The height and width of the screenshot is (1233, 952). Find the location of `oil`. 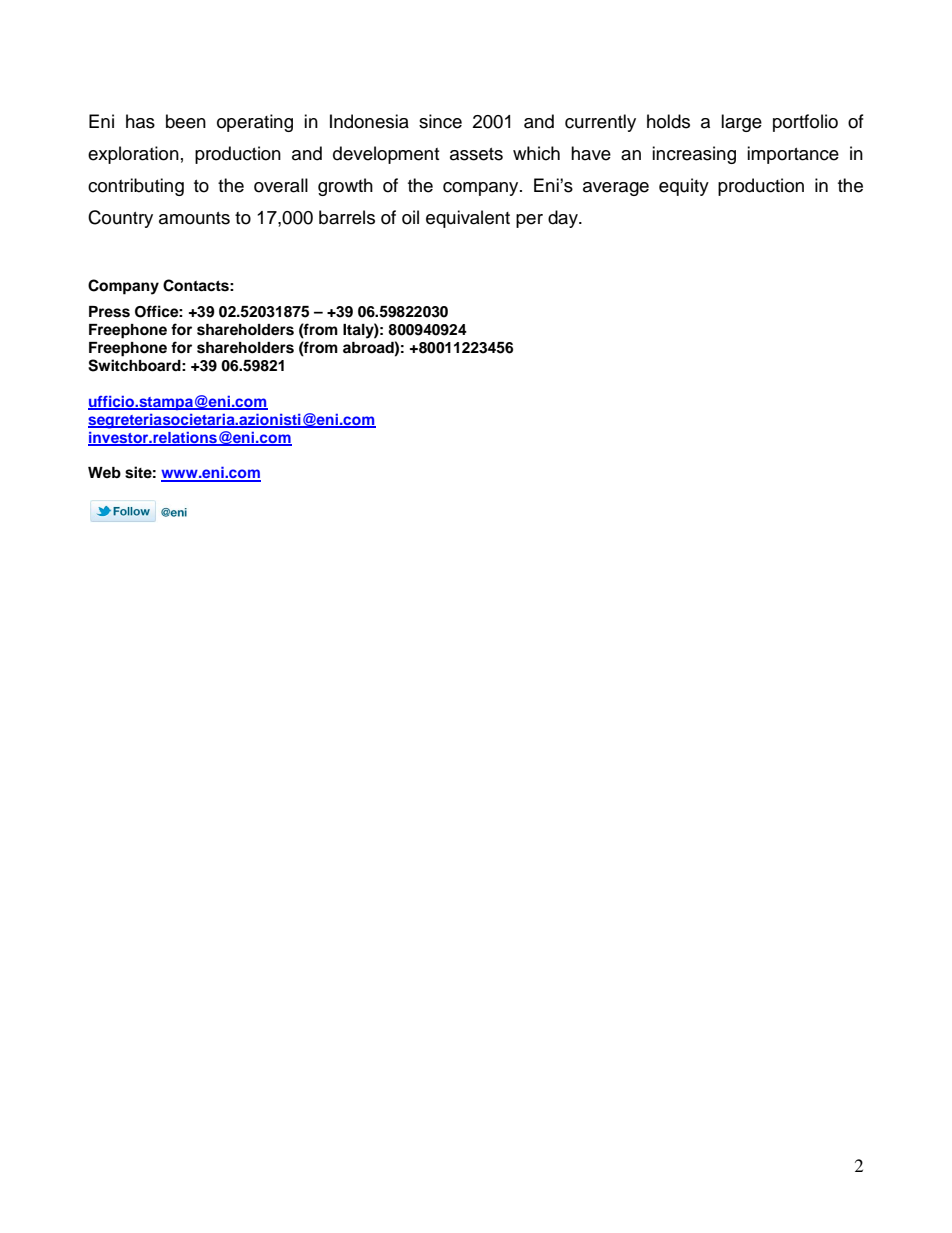

oil is located at coordinates (410, 217).
